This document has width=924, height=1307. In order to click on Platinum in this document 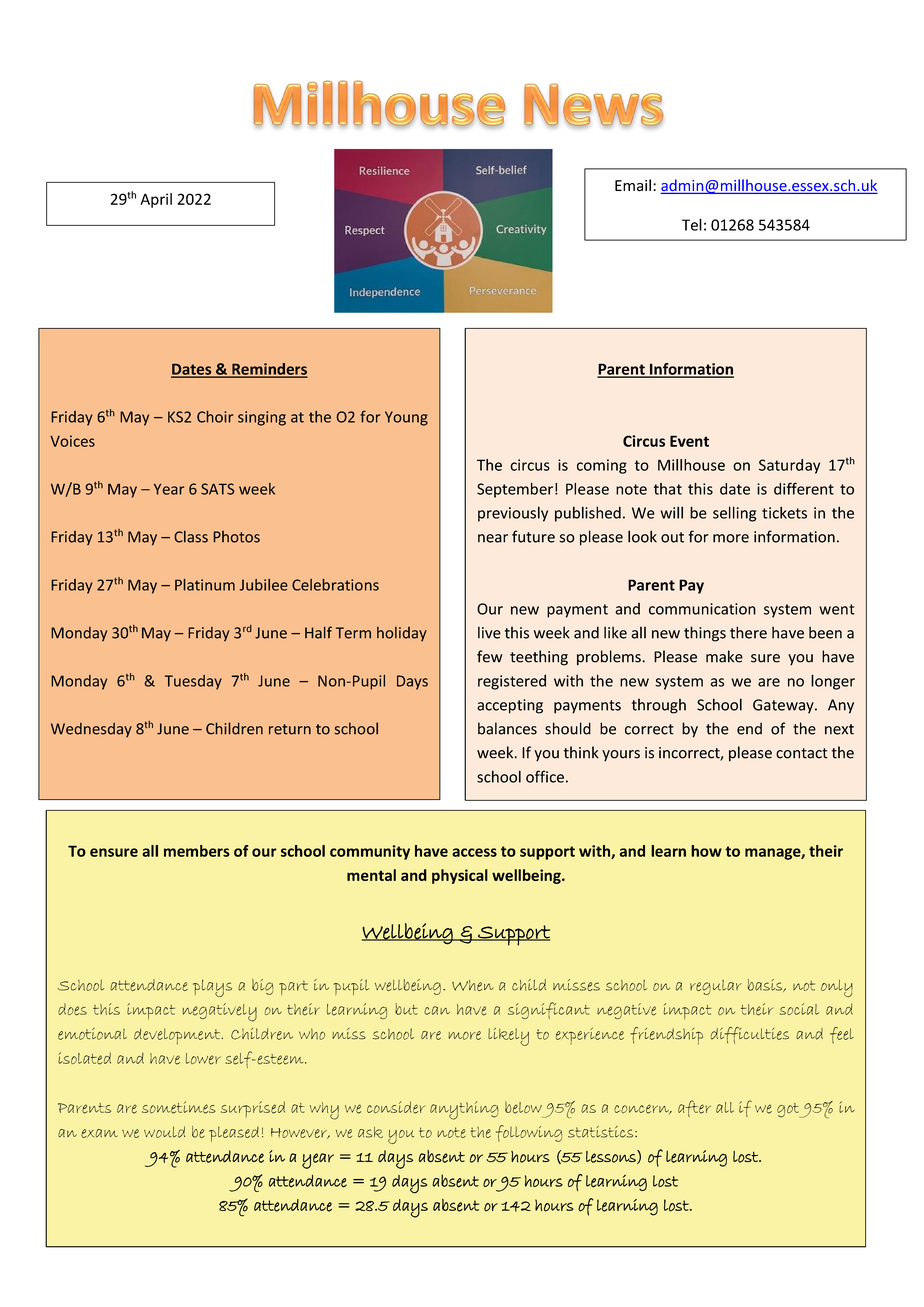, I will do `click(205, 585)`.
